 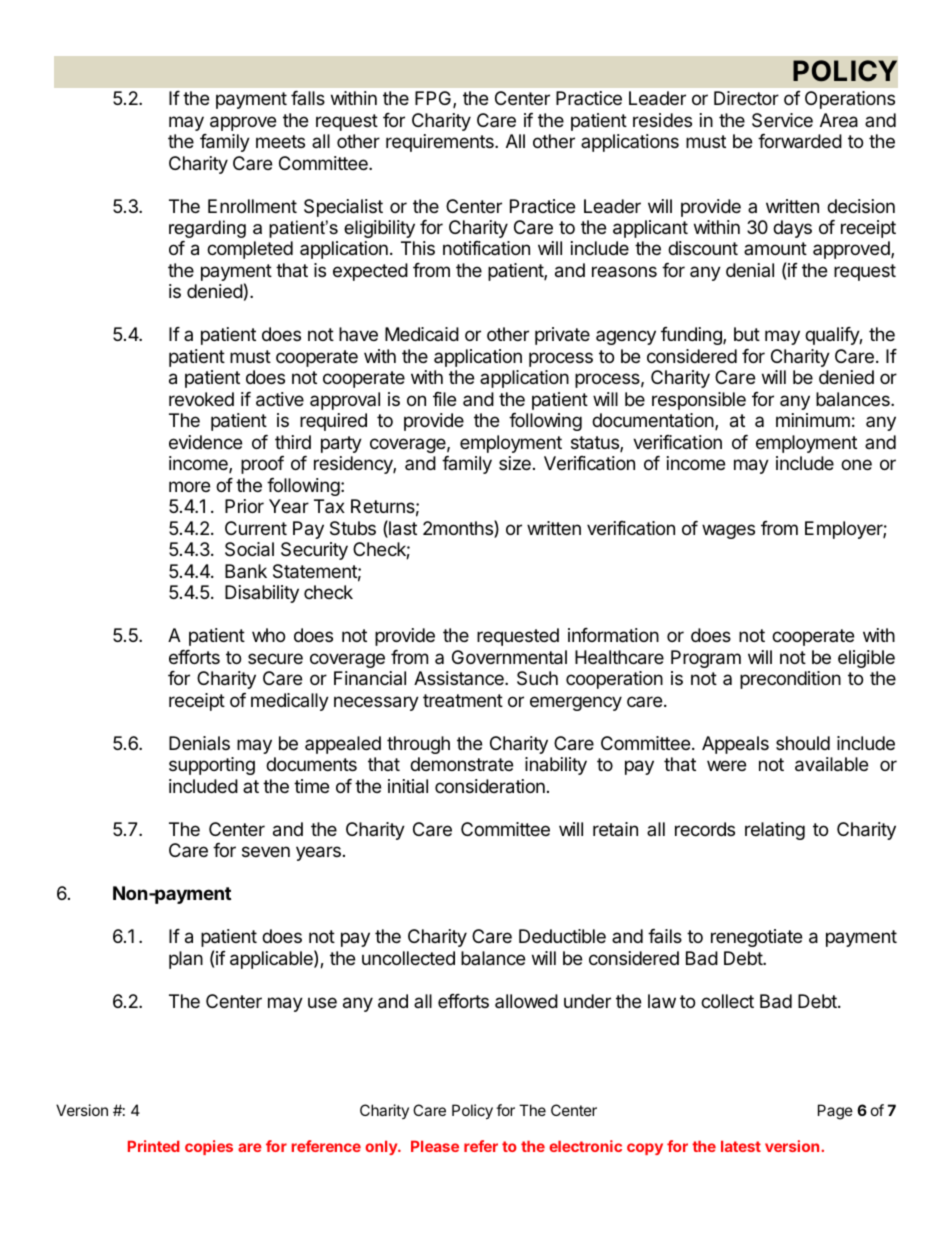 What do you see at coordinates (490, 786) in the screenshot?
I see `consideration` at bounding box center [490, 786].
